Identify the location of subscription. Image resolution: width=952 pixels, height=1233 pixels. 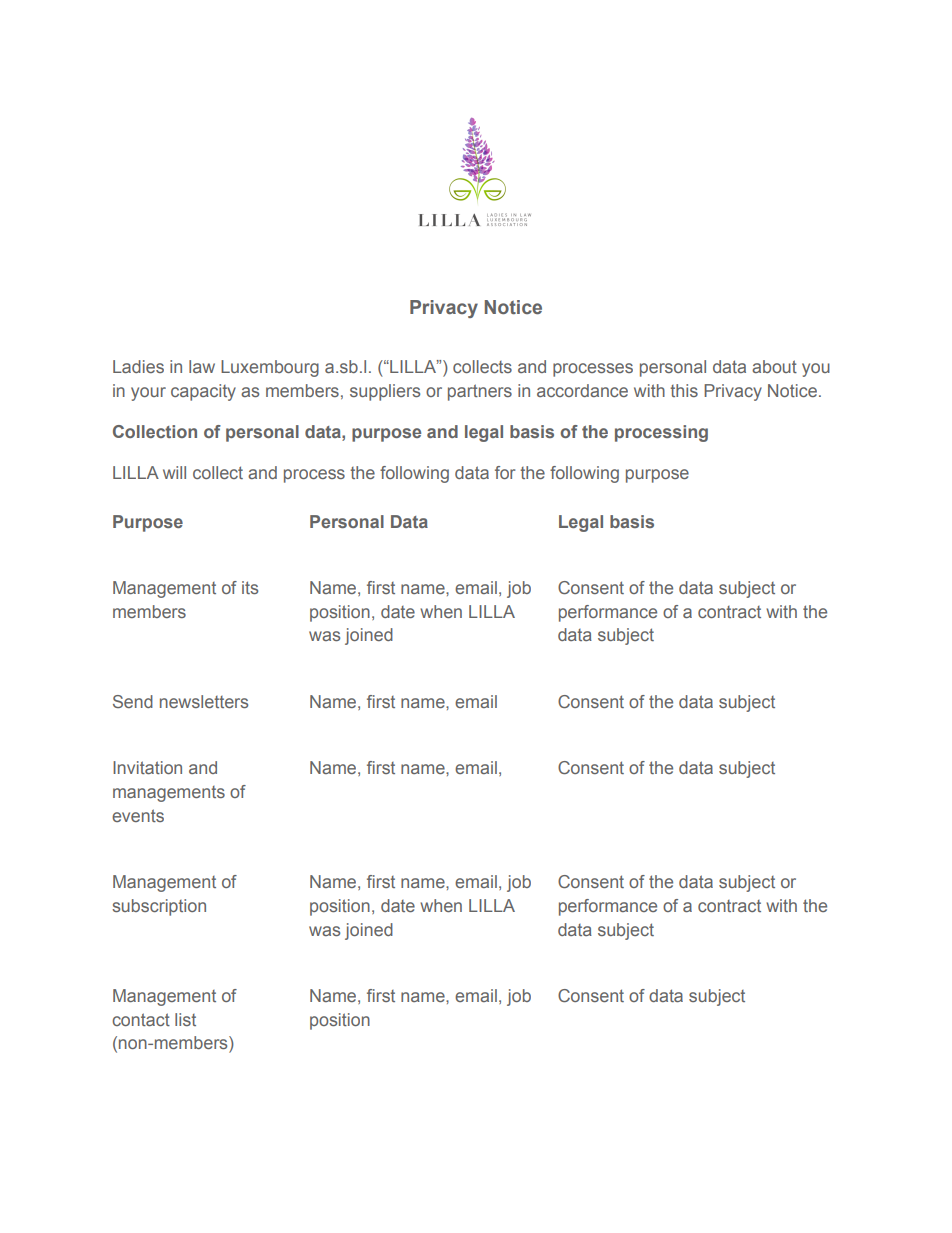
(159, 907).
